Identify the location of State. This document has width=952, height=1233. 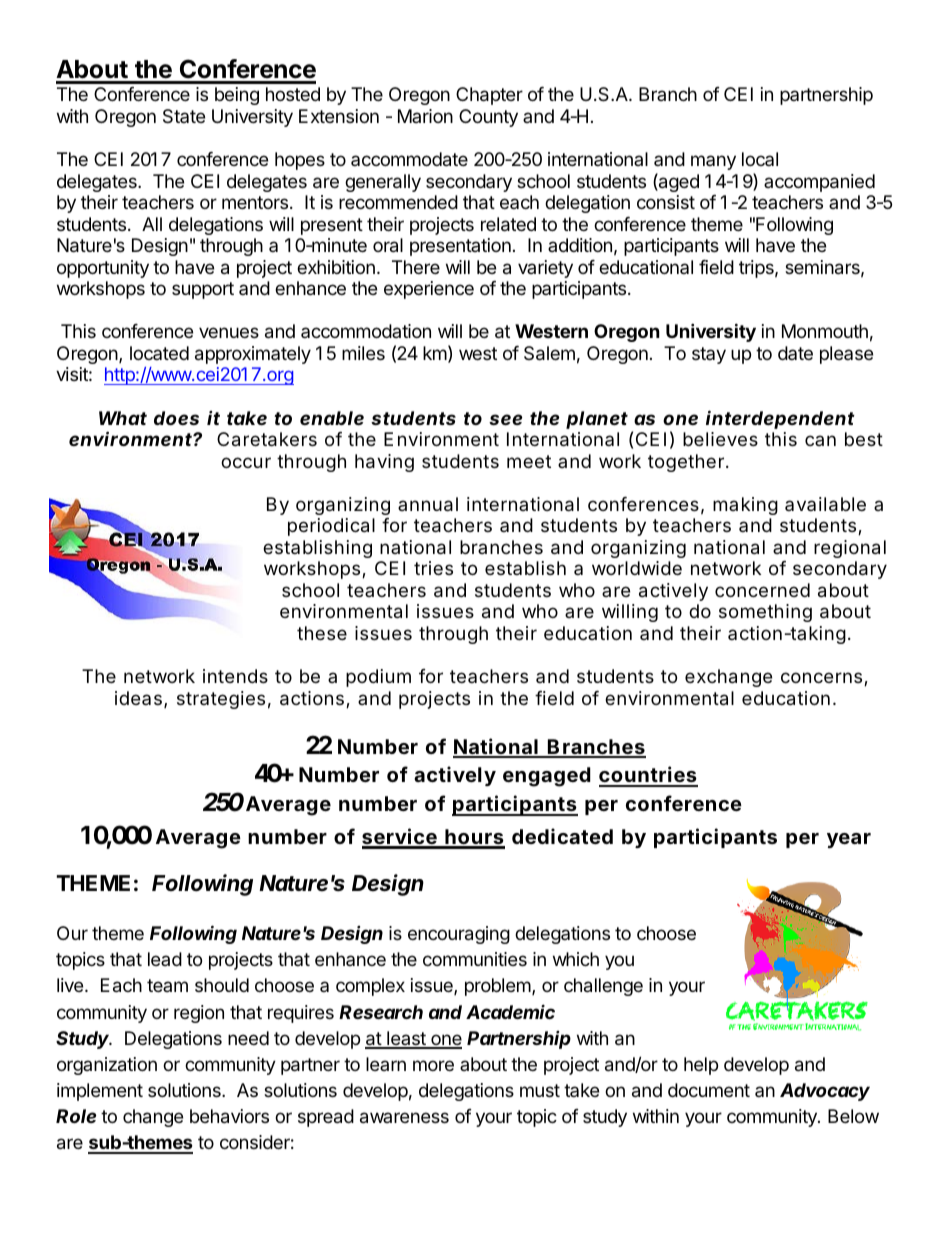
(184, 116).
